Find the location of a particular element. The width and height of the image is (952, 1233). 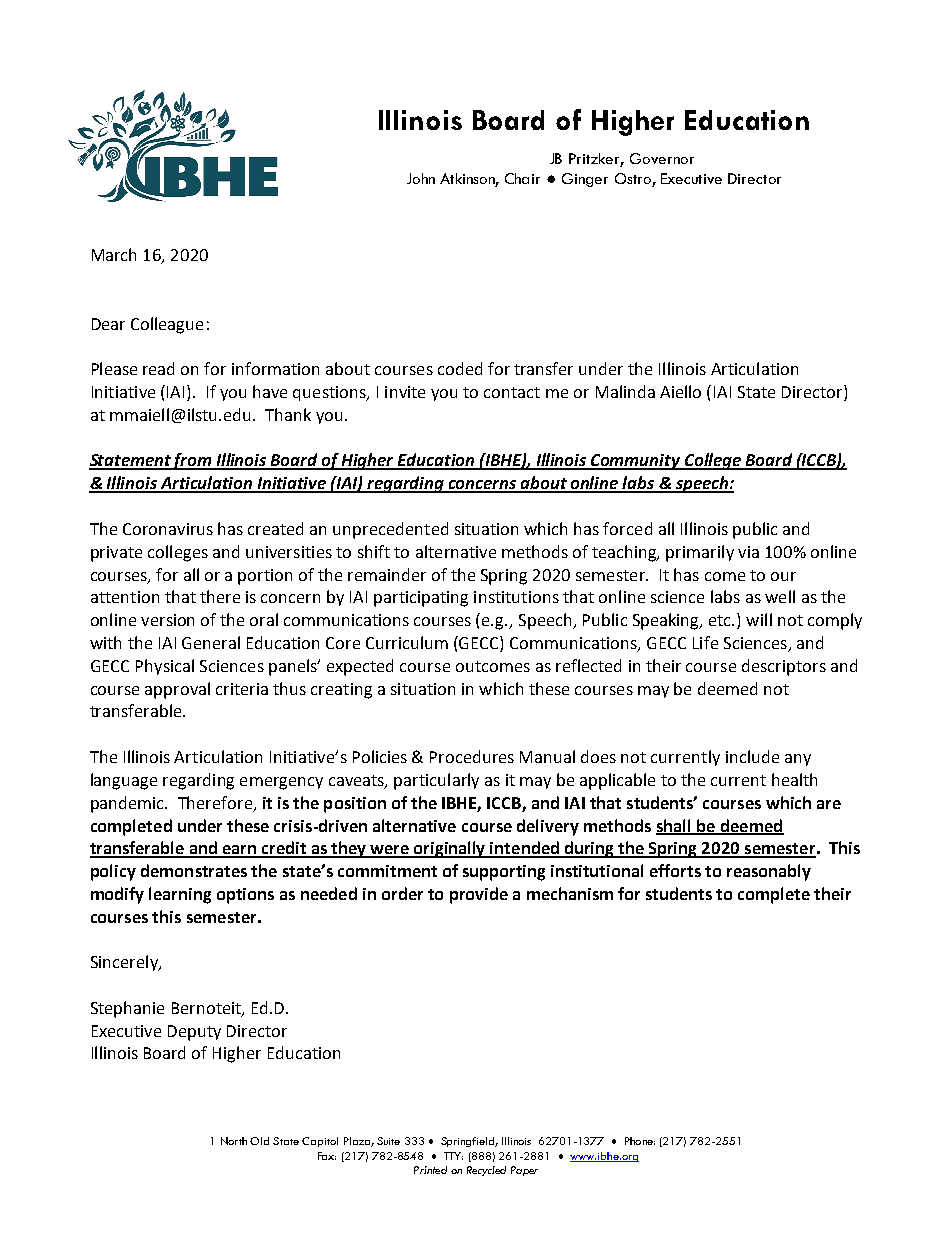

Procedures is located at coordinates (472, 756).
